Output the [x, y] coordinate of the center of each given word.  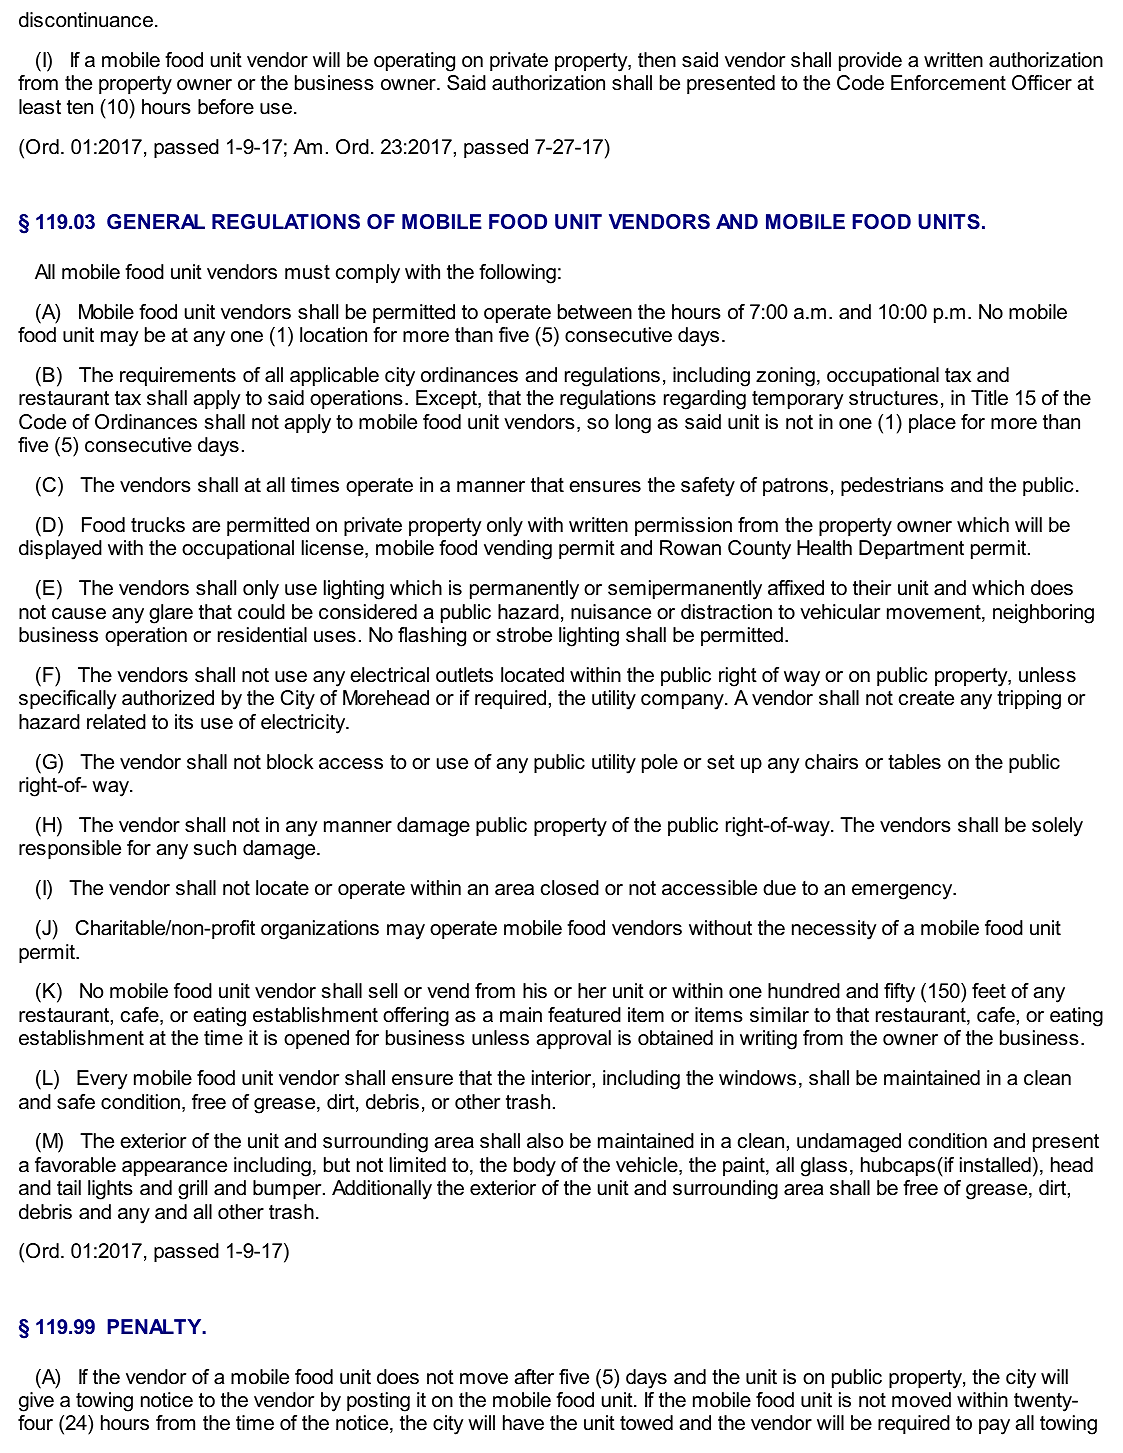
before [226, 107]
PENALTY [155, 1326]
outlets [464, 675]
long [633, 424]
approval [574, 1039]
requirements [178, 376]
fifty [899, 993]
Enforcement [948, 83]
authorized [168, 698]
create [926, 698]
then [657, 60]
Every [102, 1080]
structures [893, 398]
